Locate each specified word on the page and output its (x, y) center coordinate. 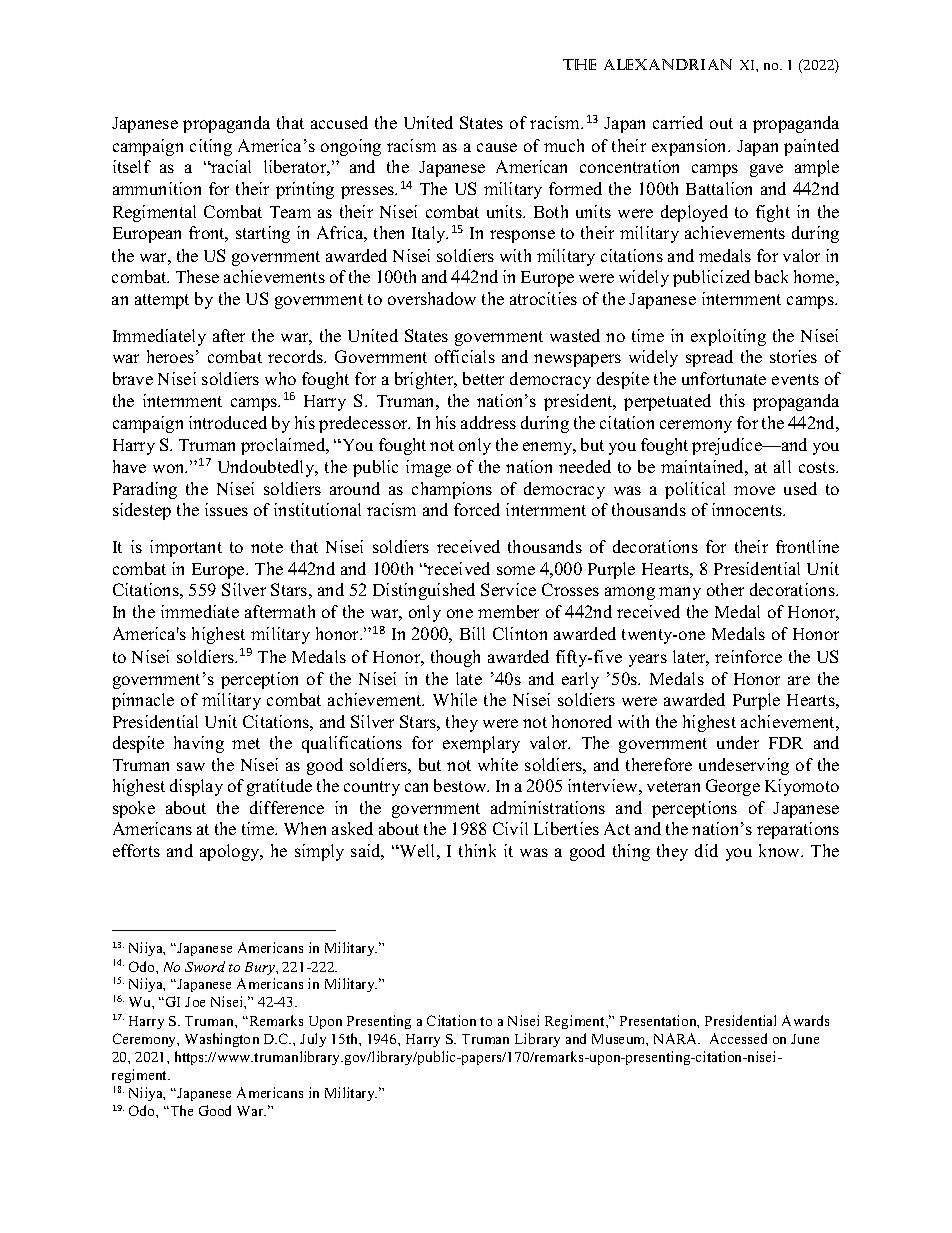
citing (211, 147)
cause (497, 147)
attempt (162, 301)
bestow (461, 785)
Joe (195, 1002)
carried (678, 122)
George (733, 787)
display (196, 787)
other (725, 589)
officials (465, 356)
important (186, 548)
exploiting (728, 337)
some (516, 570)
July (313, 1040)
